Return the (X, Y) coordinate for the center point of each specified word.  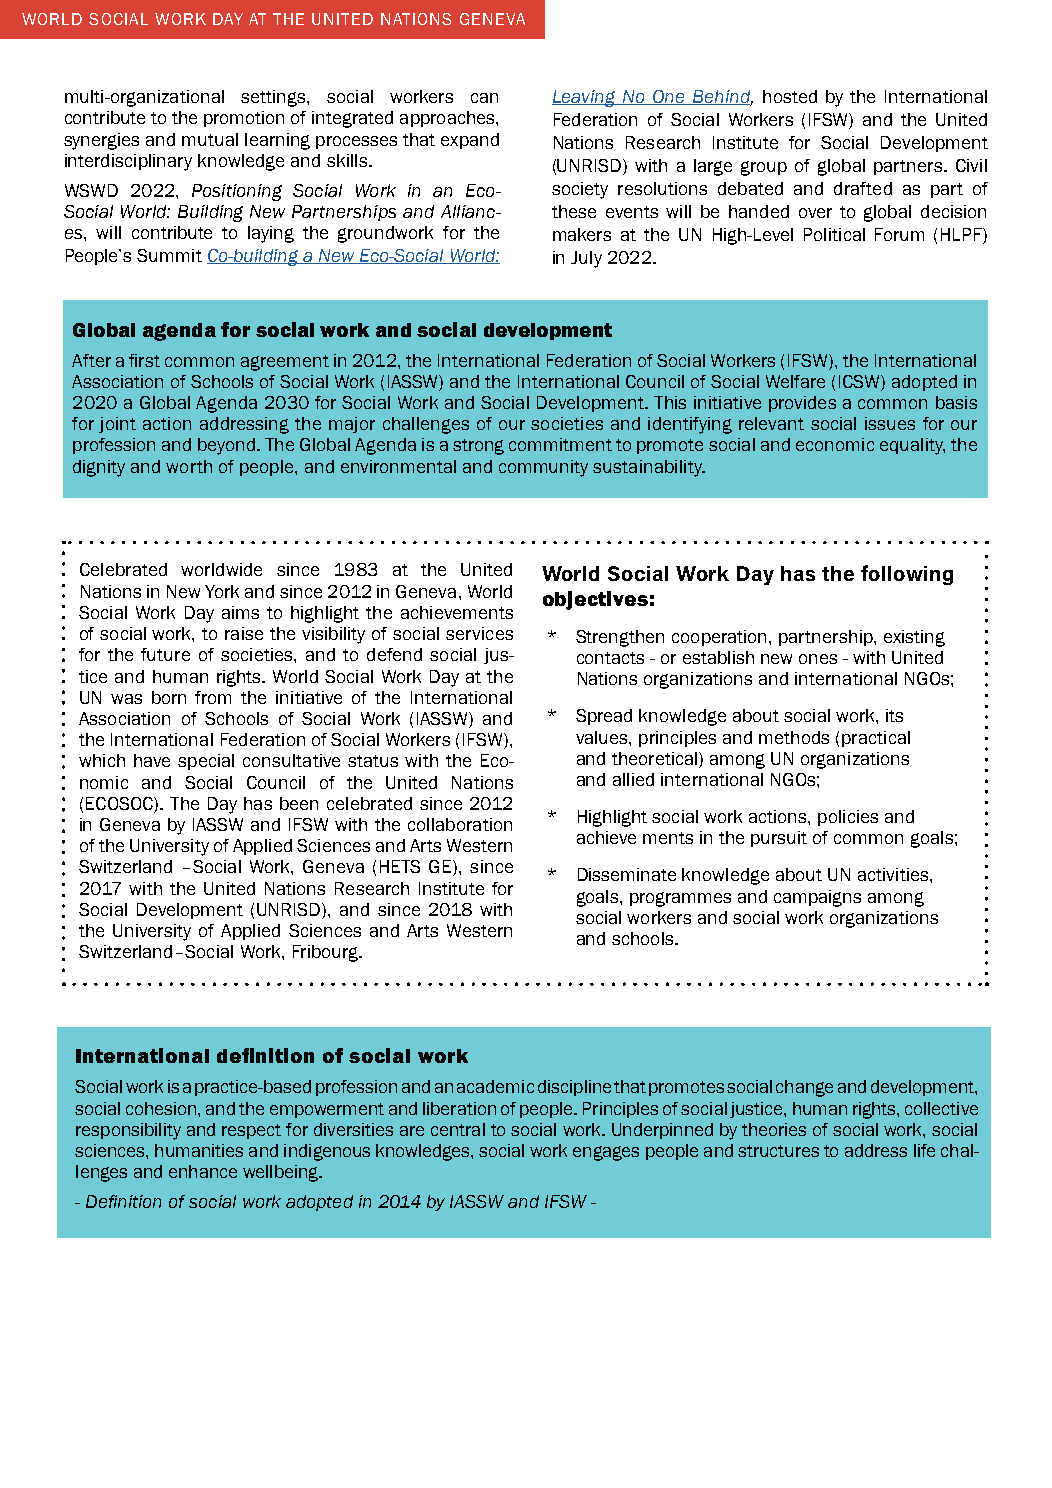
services (479, 633)
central (458, 1129)
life (924, 1150)
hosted (790, 96)
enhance (203, 1171)
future (165, 654)
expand (470, 141)
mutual (210, 139)
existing (914, 638)
